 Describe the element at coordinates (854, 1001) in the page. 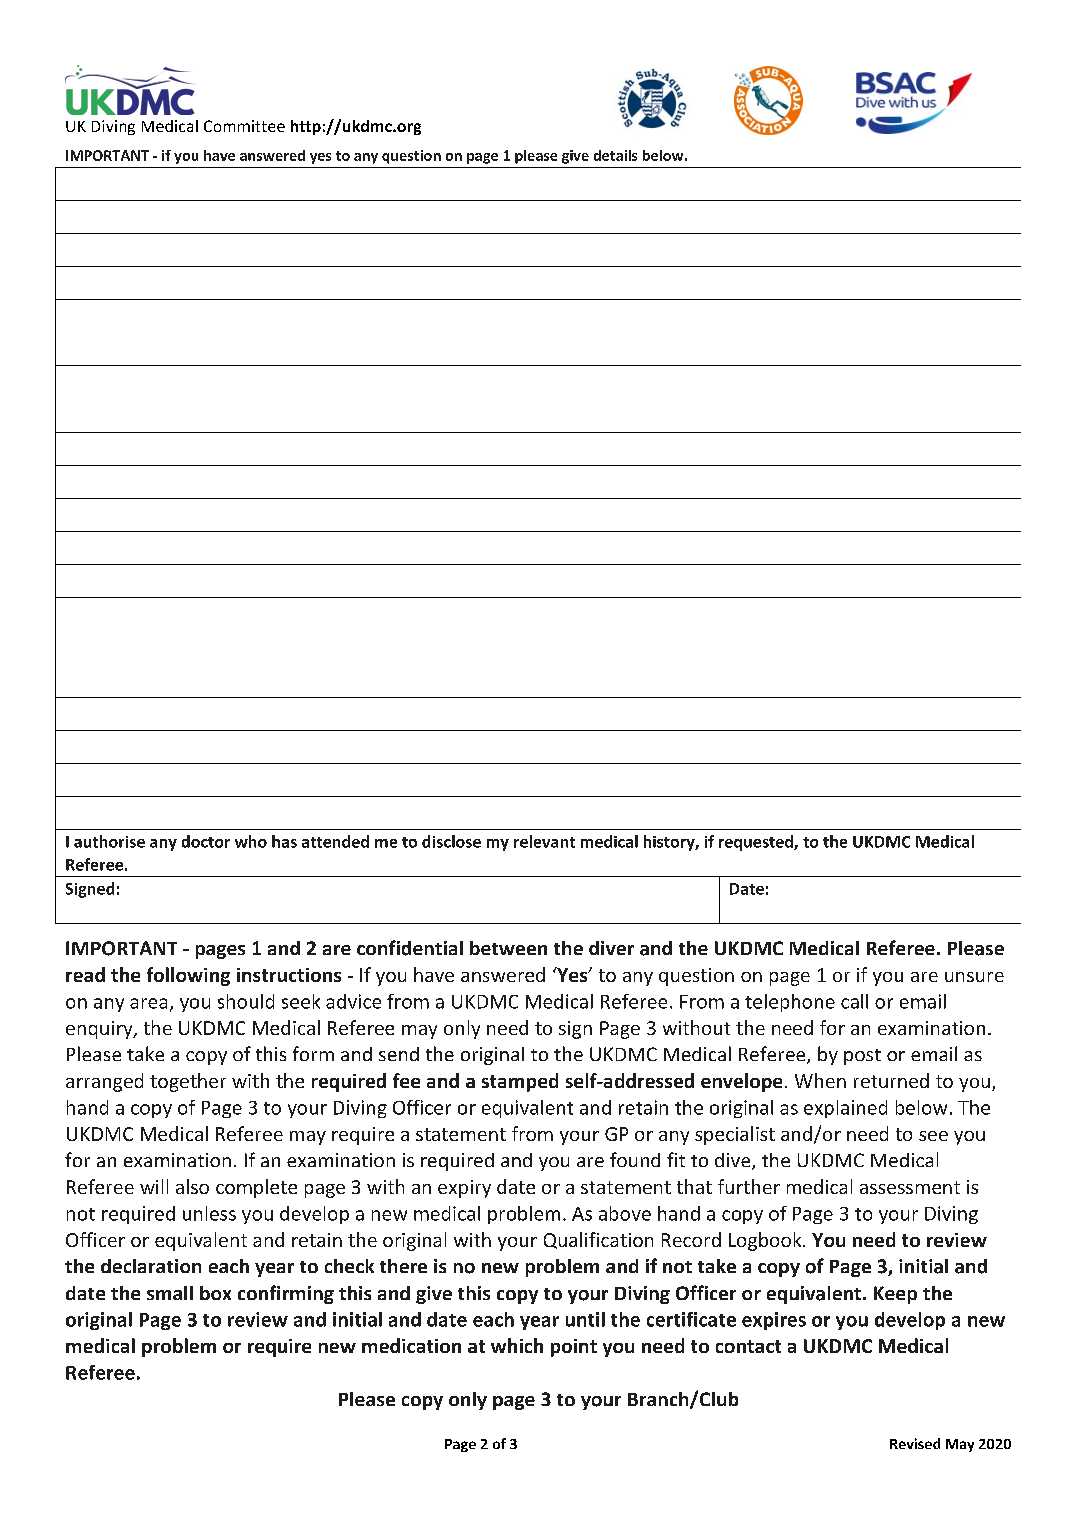

I see `call` at that location.
